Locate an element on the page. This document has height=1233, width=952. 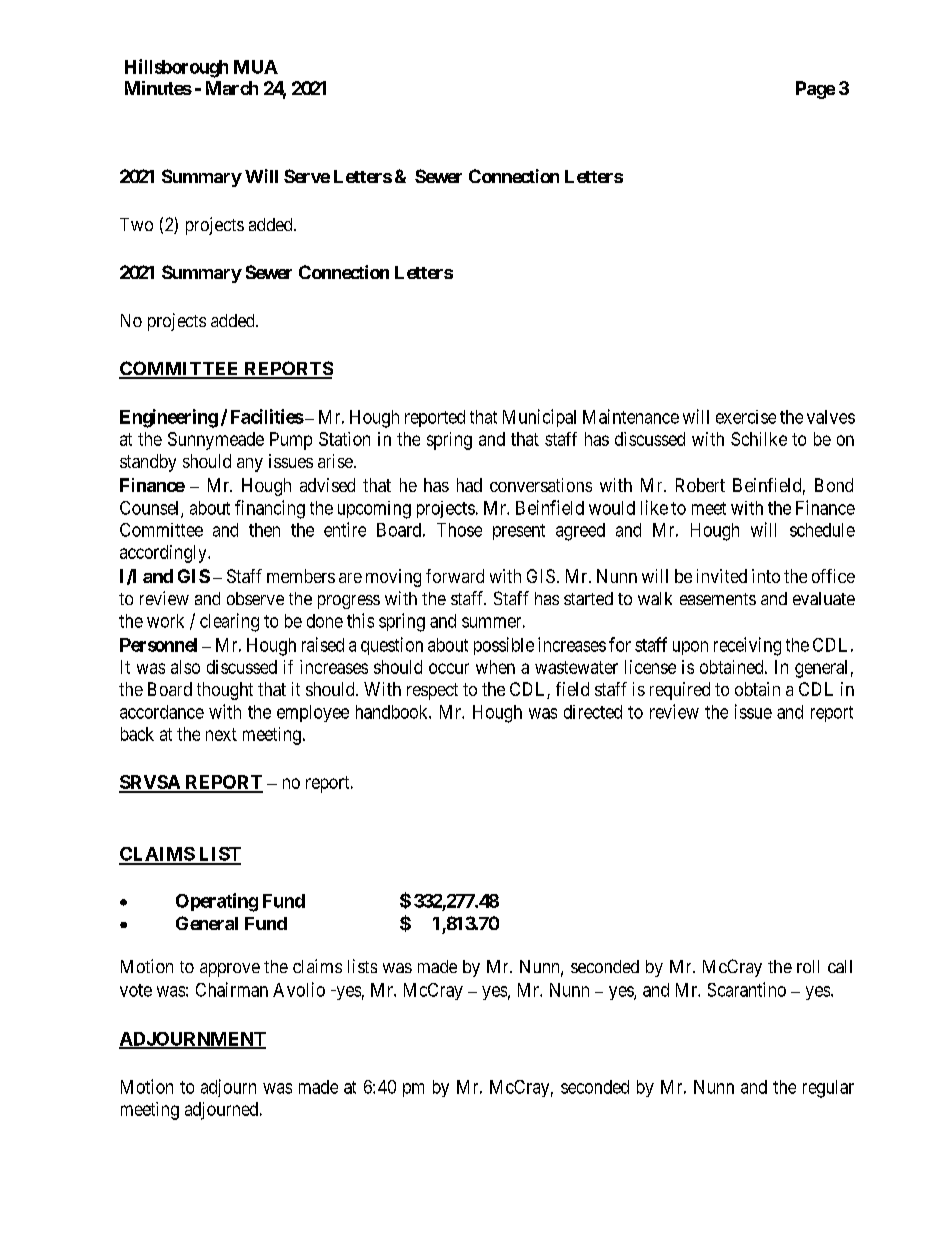
forward is located at coordinates (455, 576).
